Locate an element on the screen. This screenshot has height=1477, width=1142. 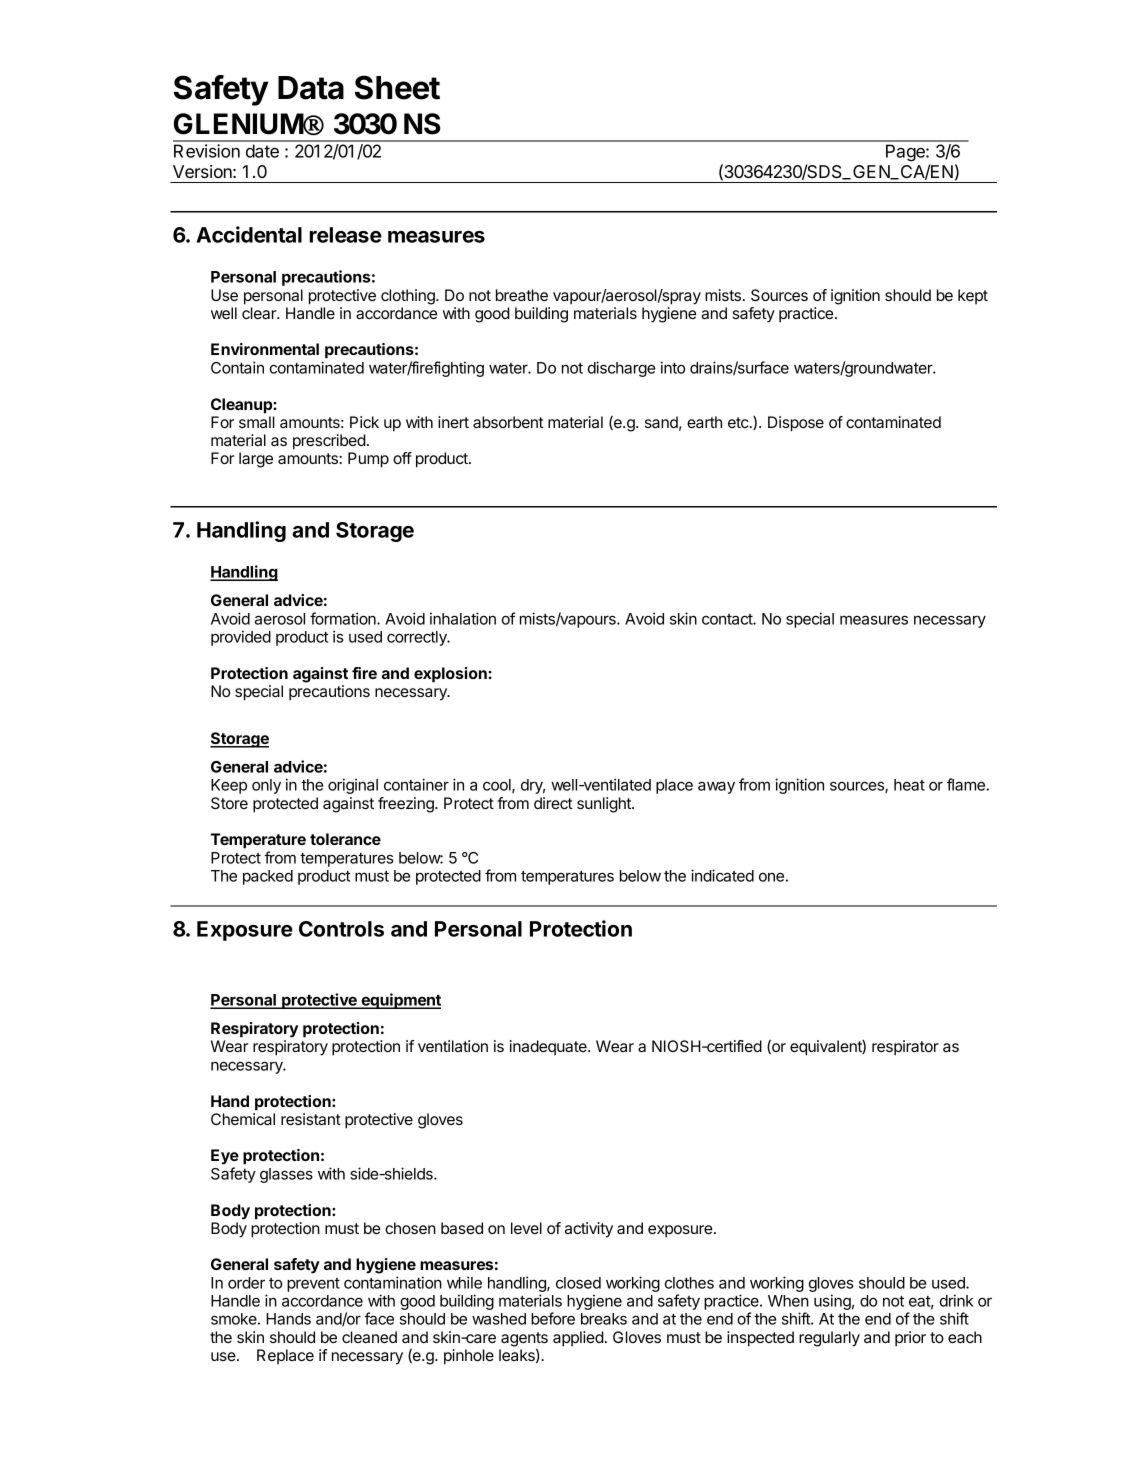
heat is located at coordinates (909, 785).
